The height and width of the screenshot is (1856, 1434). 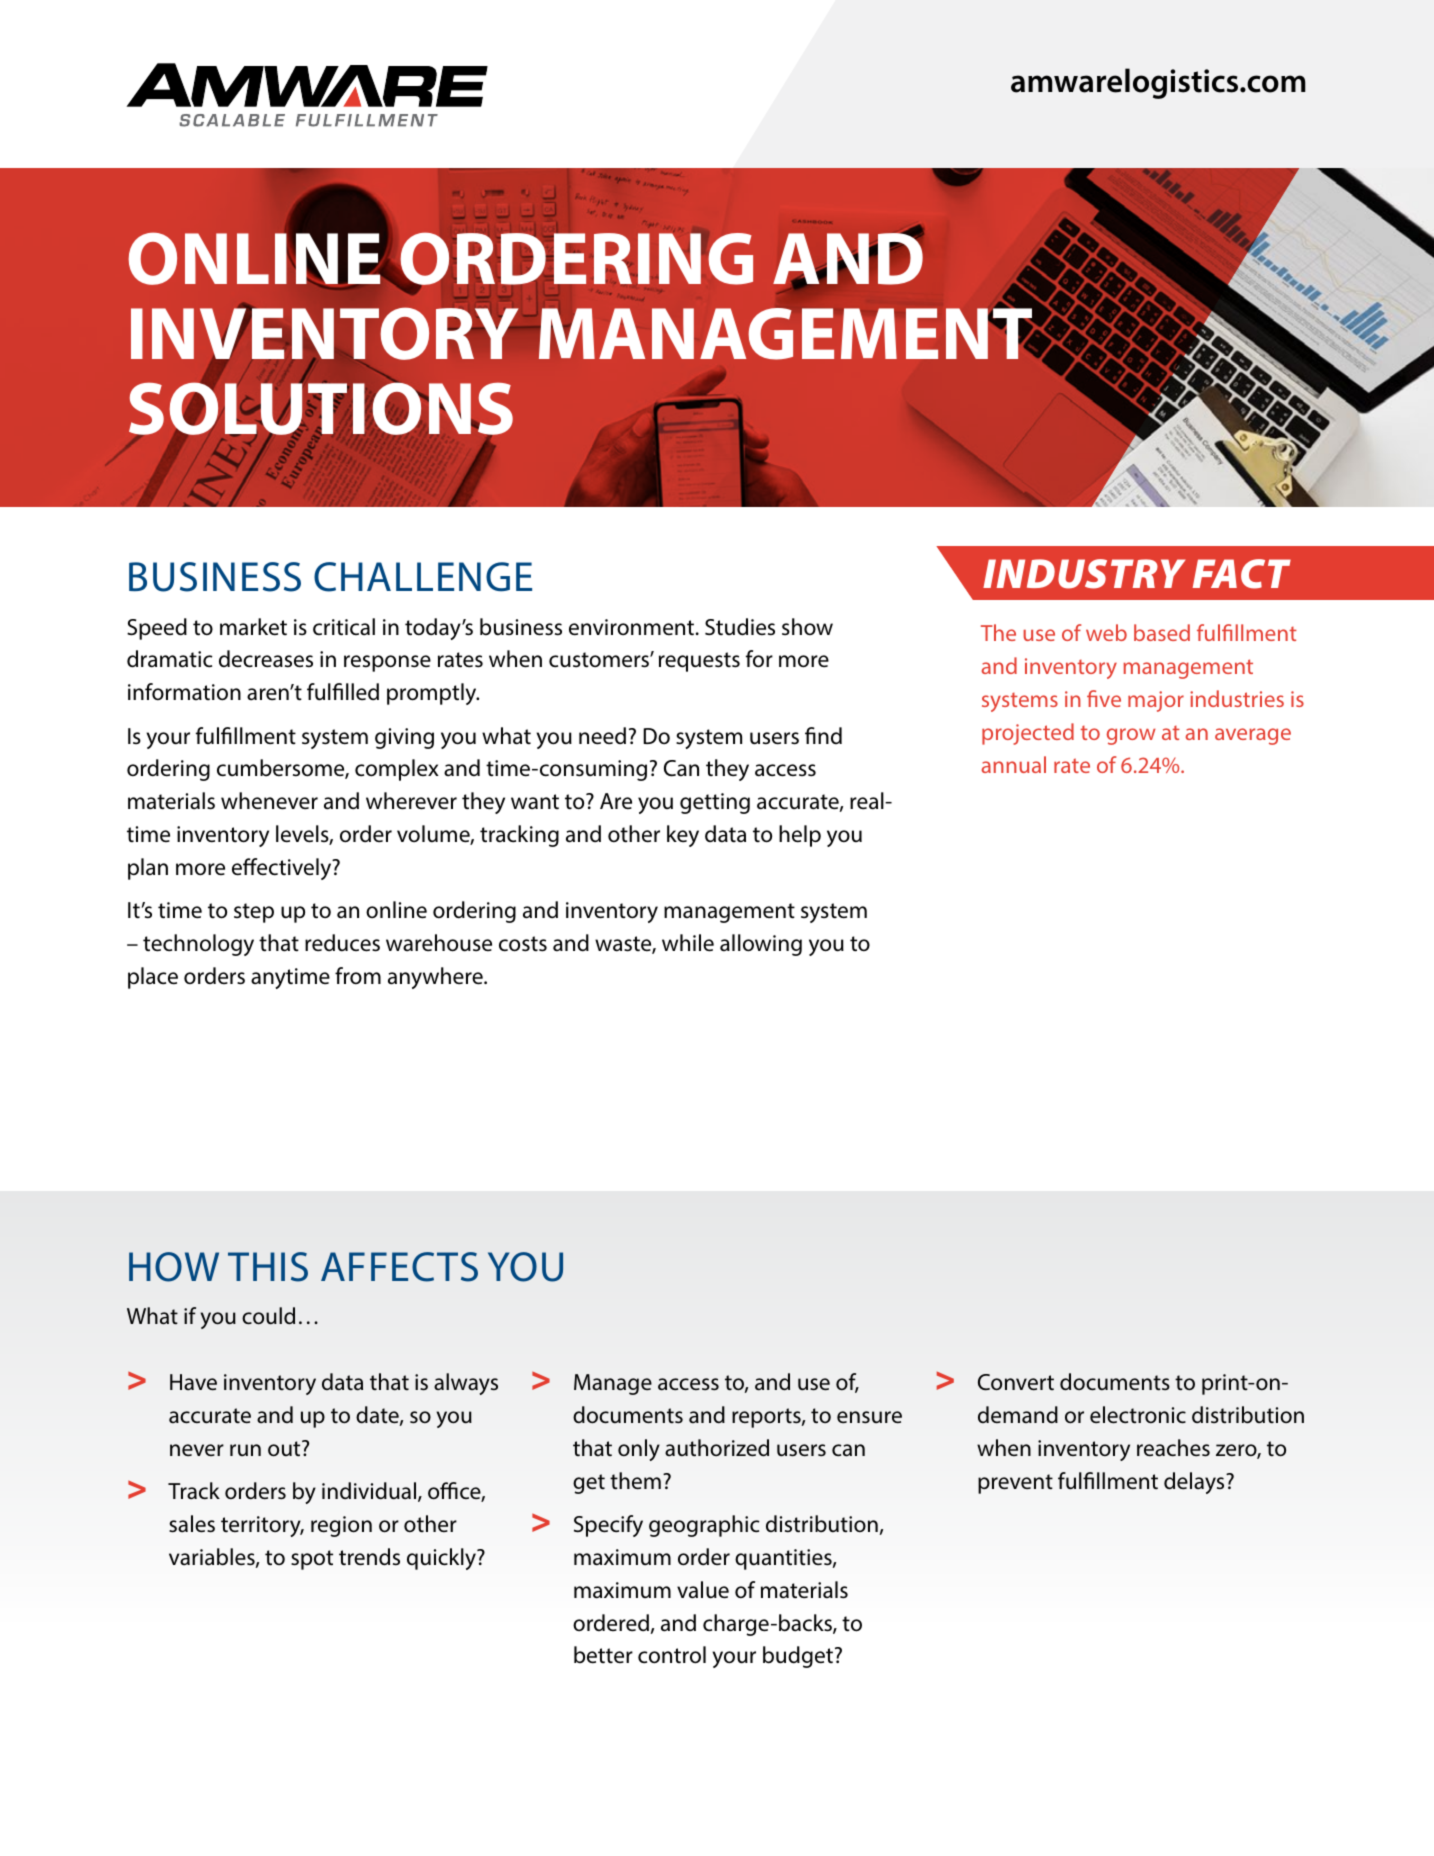 I want to click on Studies, so click(x=740, y=627).
